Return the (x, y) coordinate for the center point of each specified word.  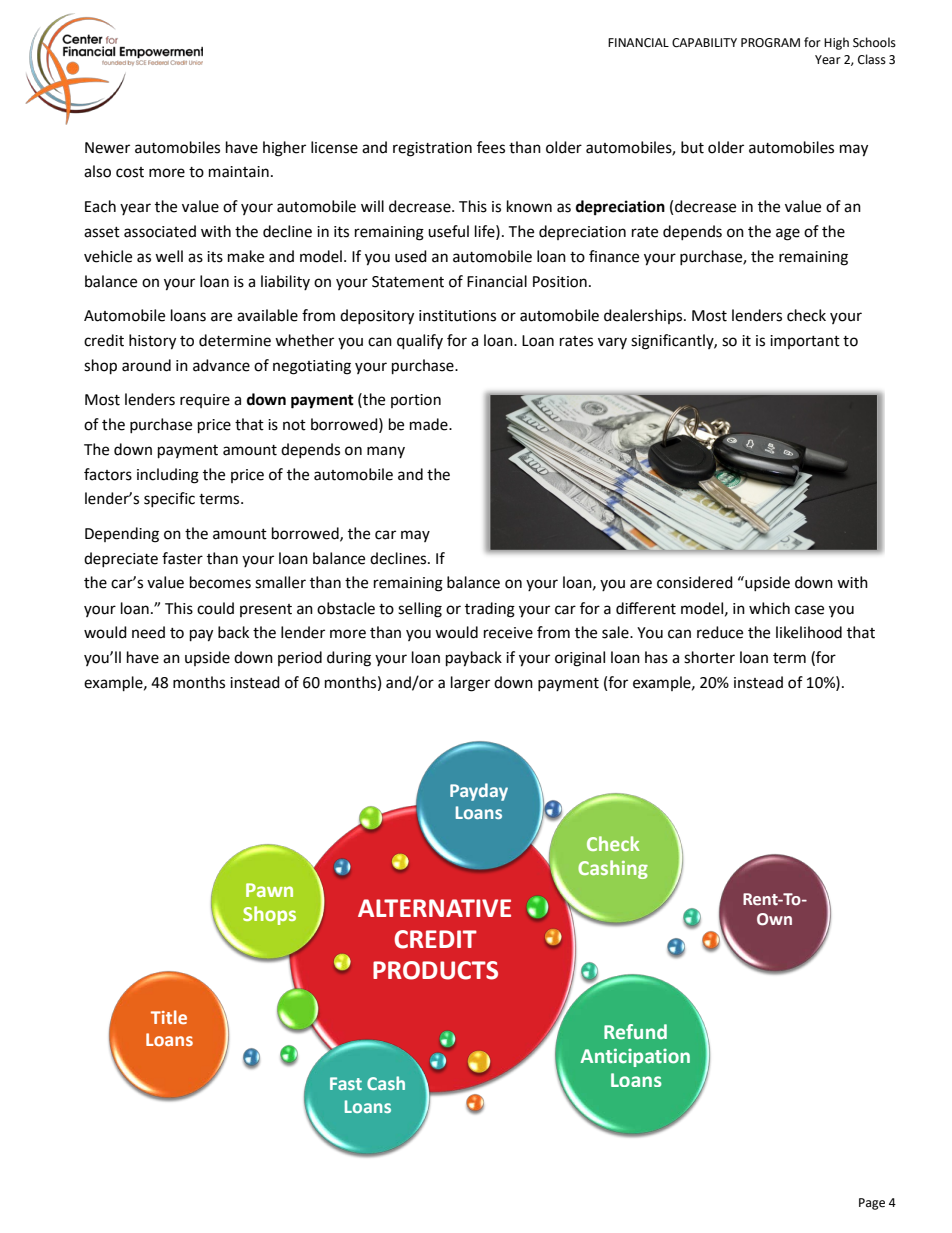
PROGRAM (770, 43)
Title (169, 1017)
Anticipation (635, 1058)
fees (491, 147)
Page (872, 1204)
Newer (107, 148)
